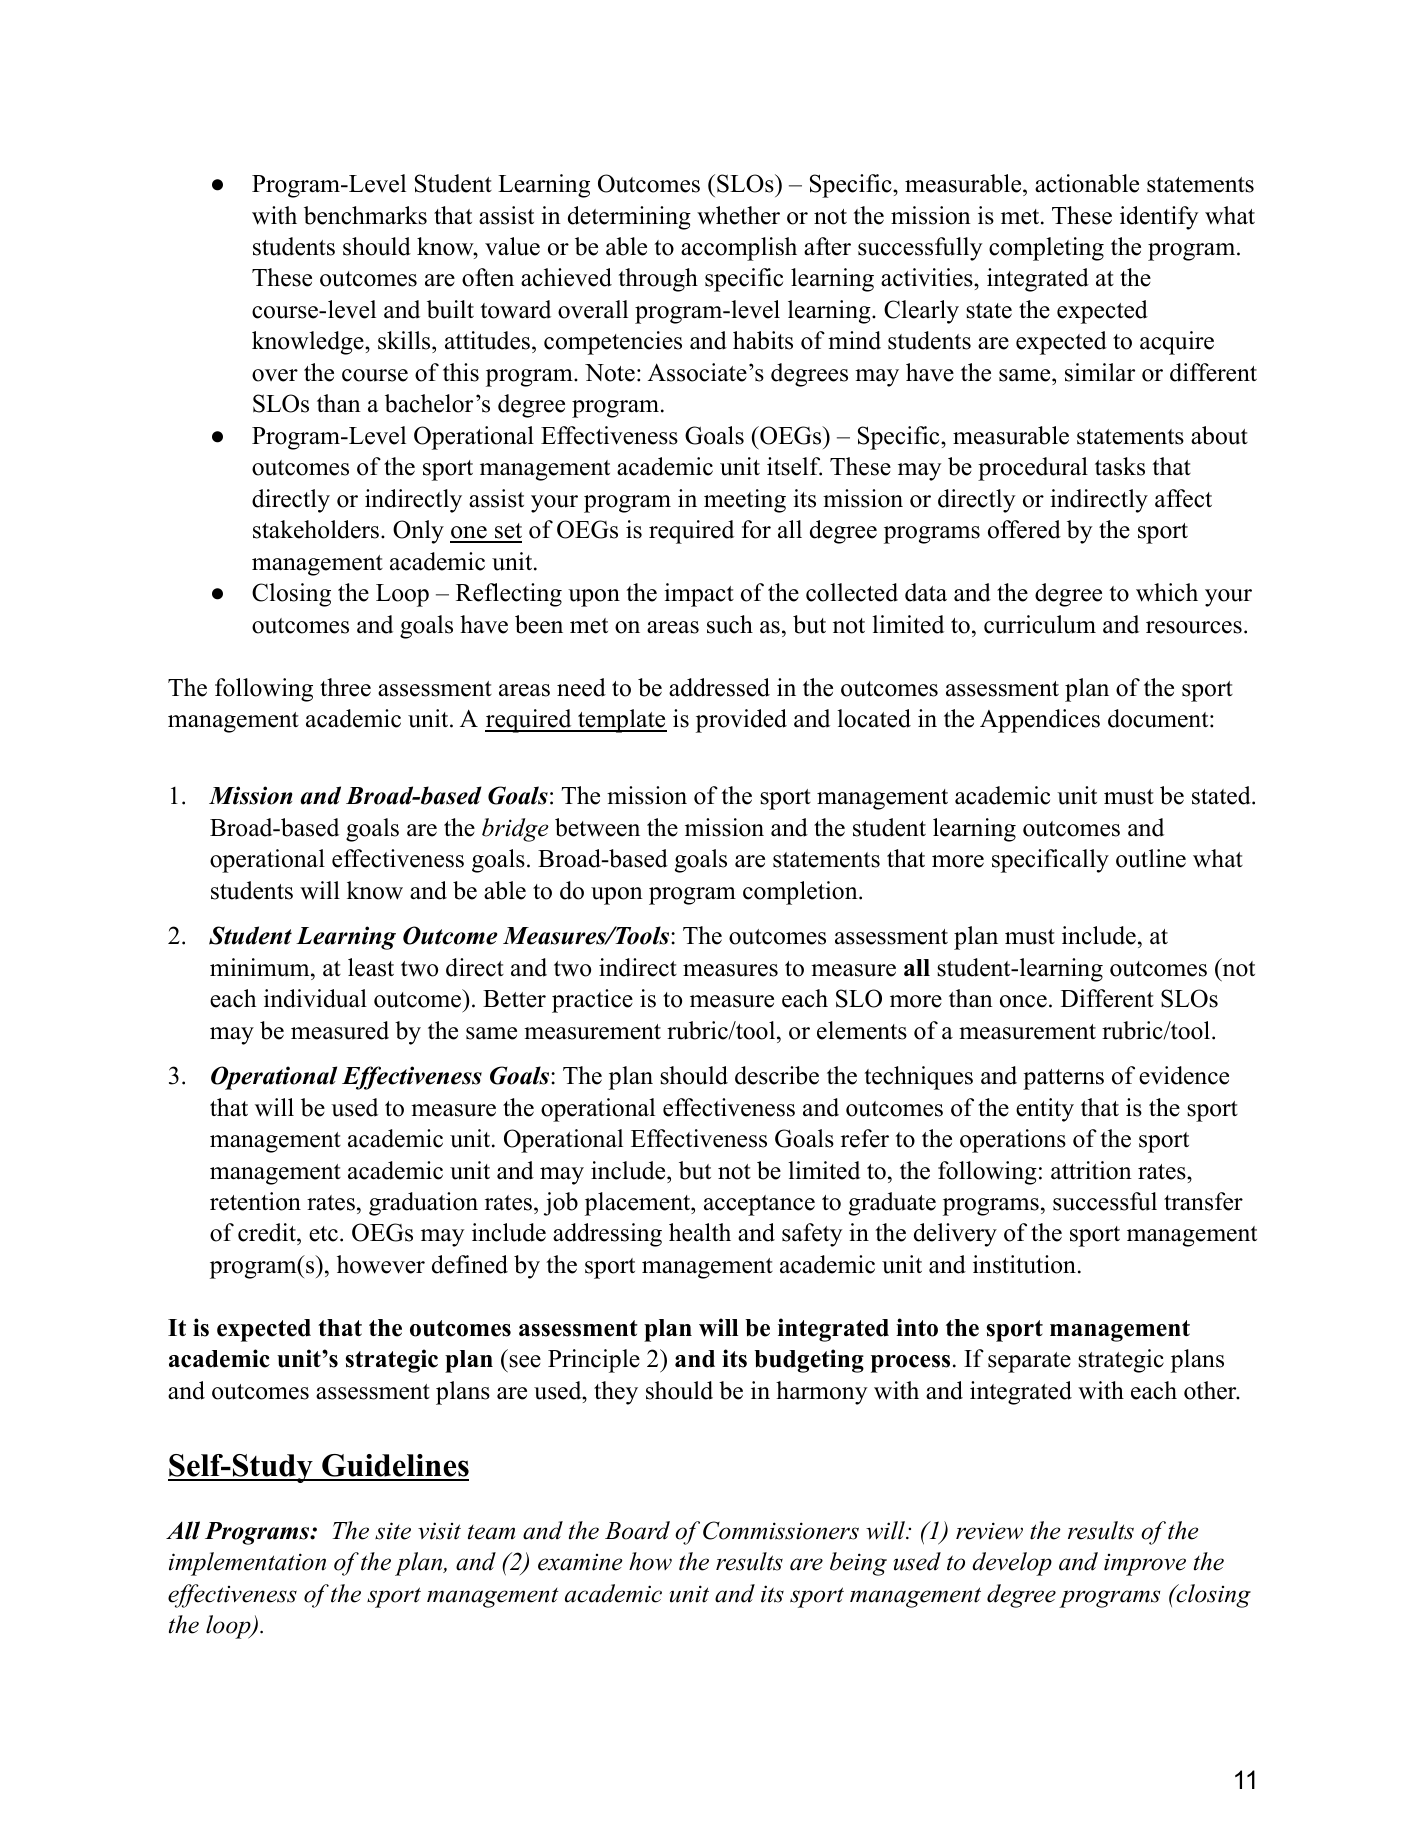 This screenshot has width=1427, height=1847. What do you see at coordinates (699, 595) in the screenshot?
I see `impact` at bounding box center [699, 595].
